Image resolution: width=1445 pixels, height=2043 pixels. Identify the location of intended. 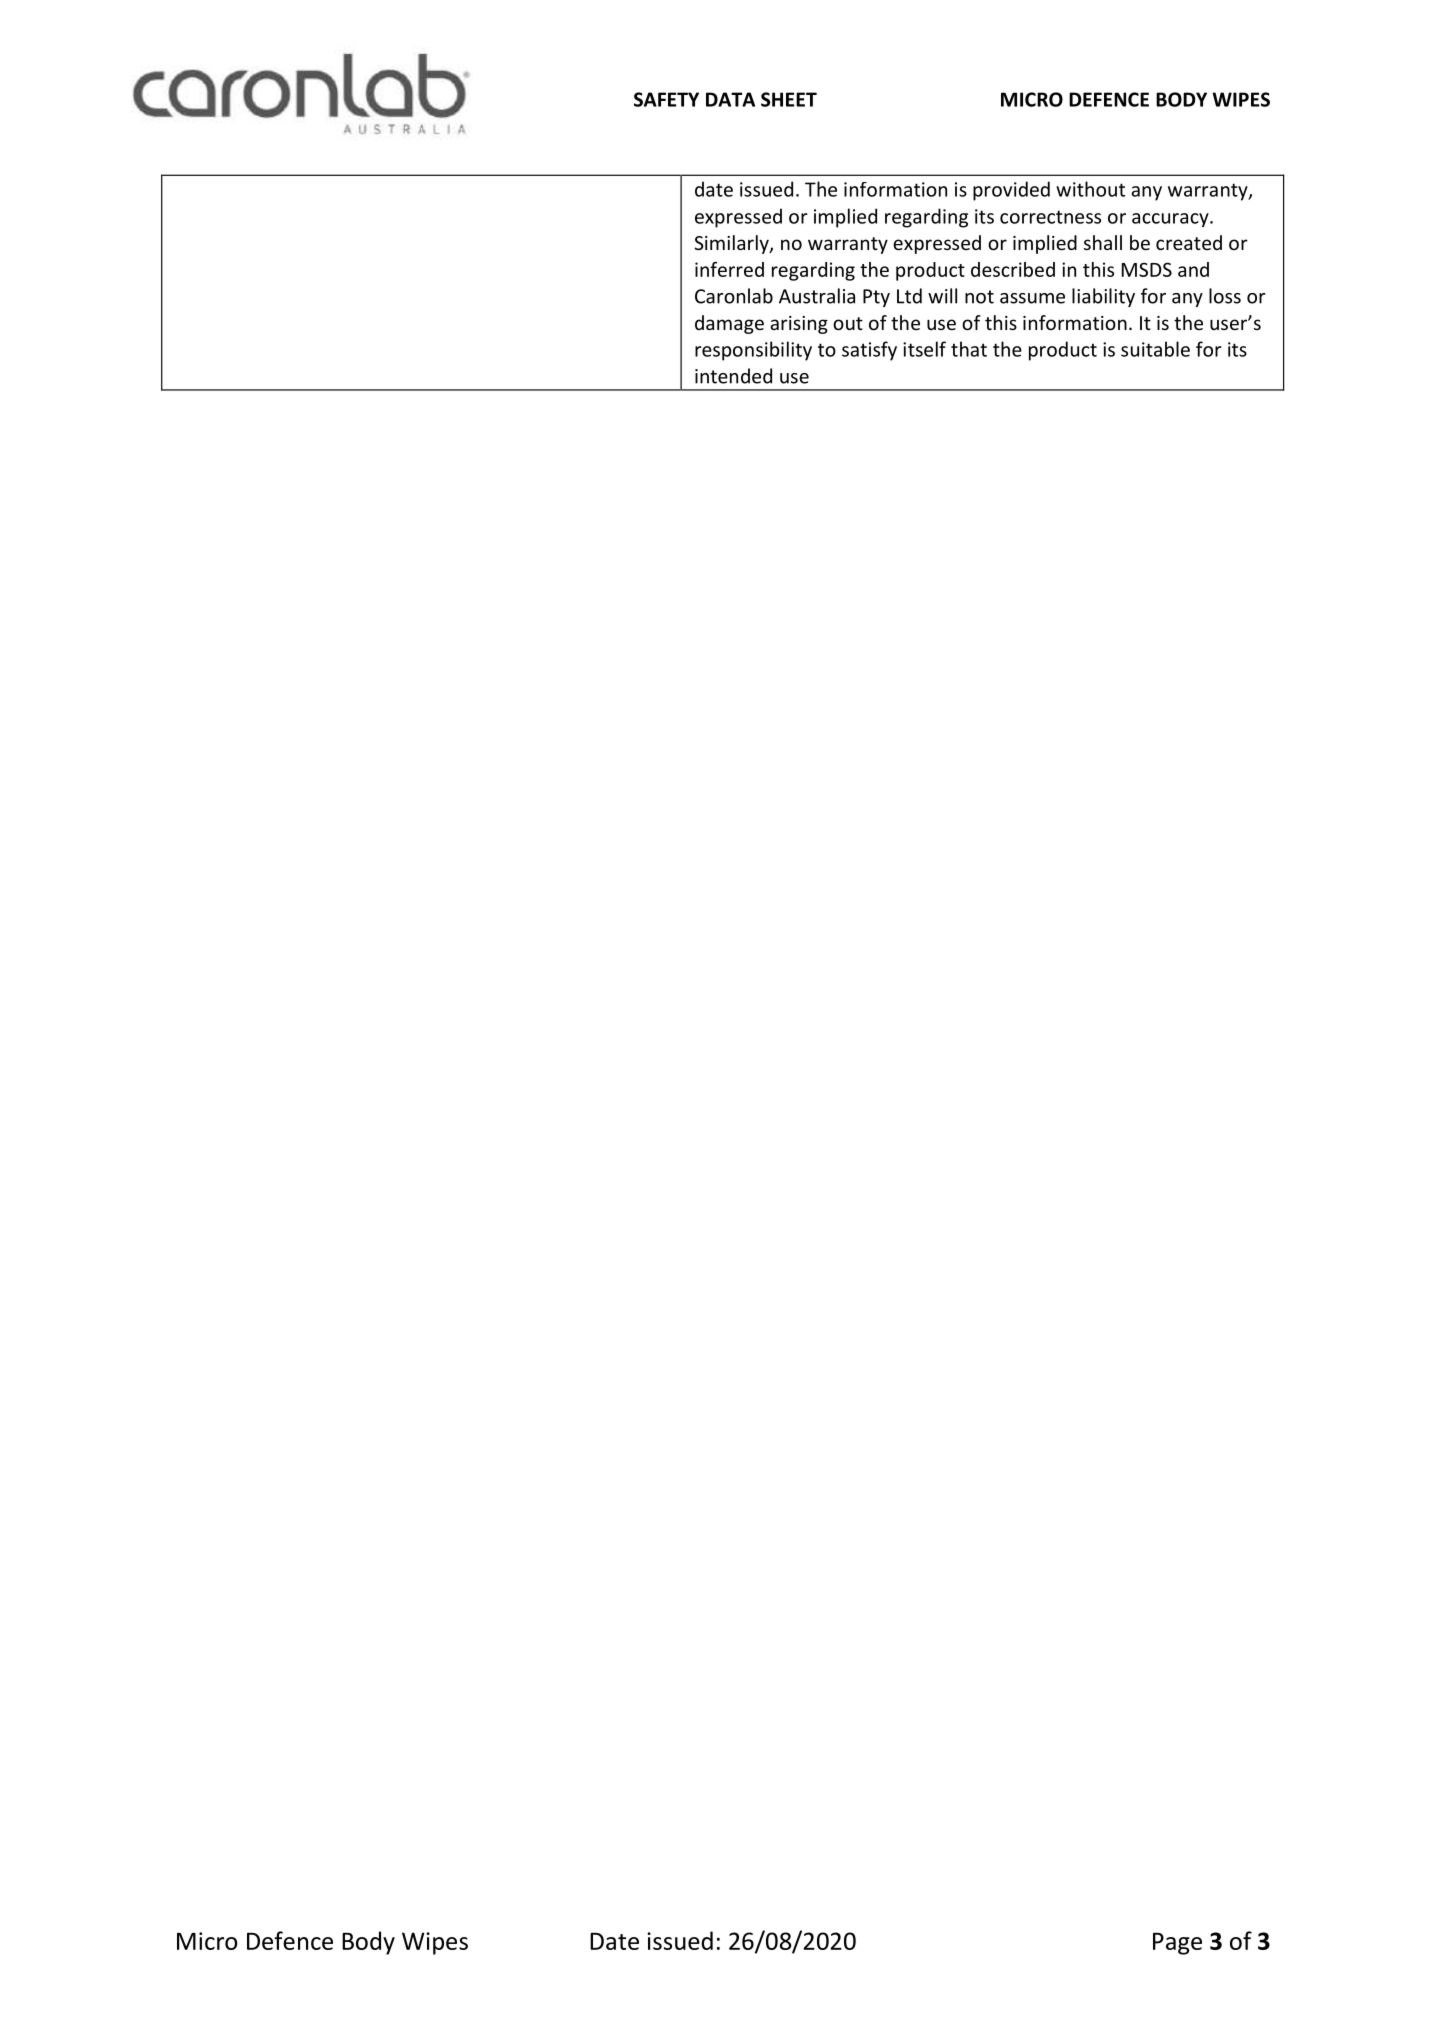
(733, 376).
